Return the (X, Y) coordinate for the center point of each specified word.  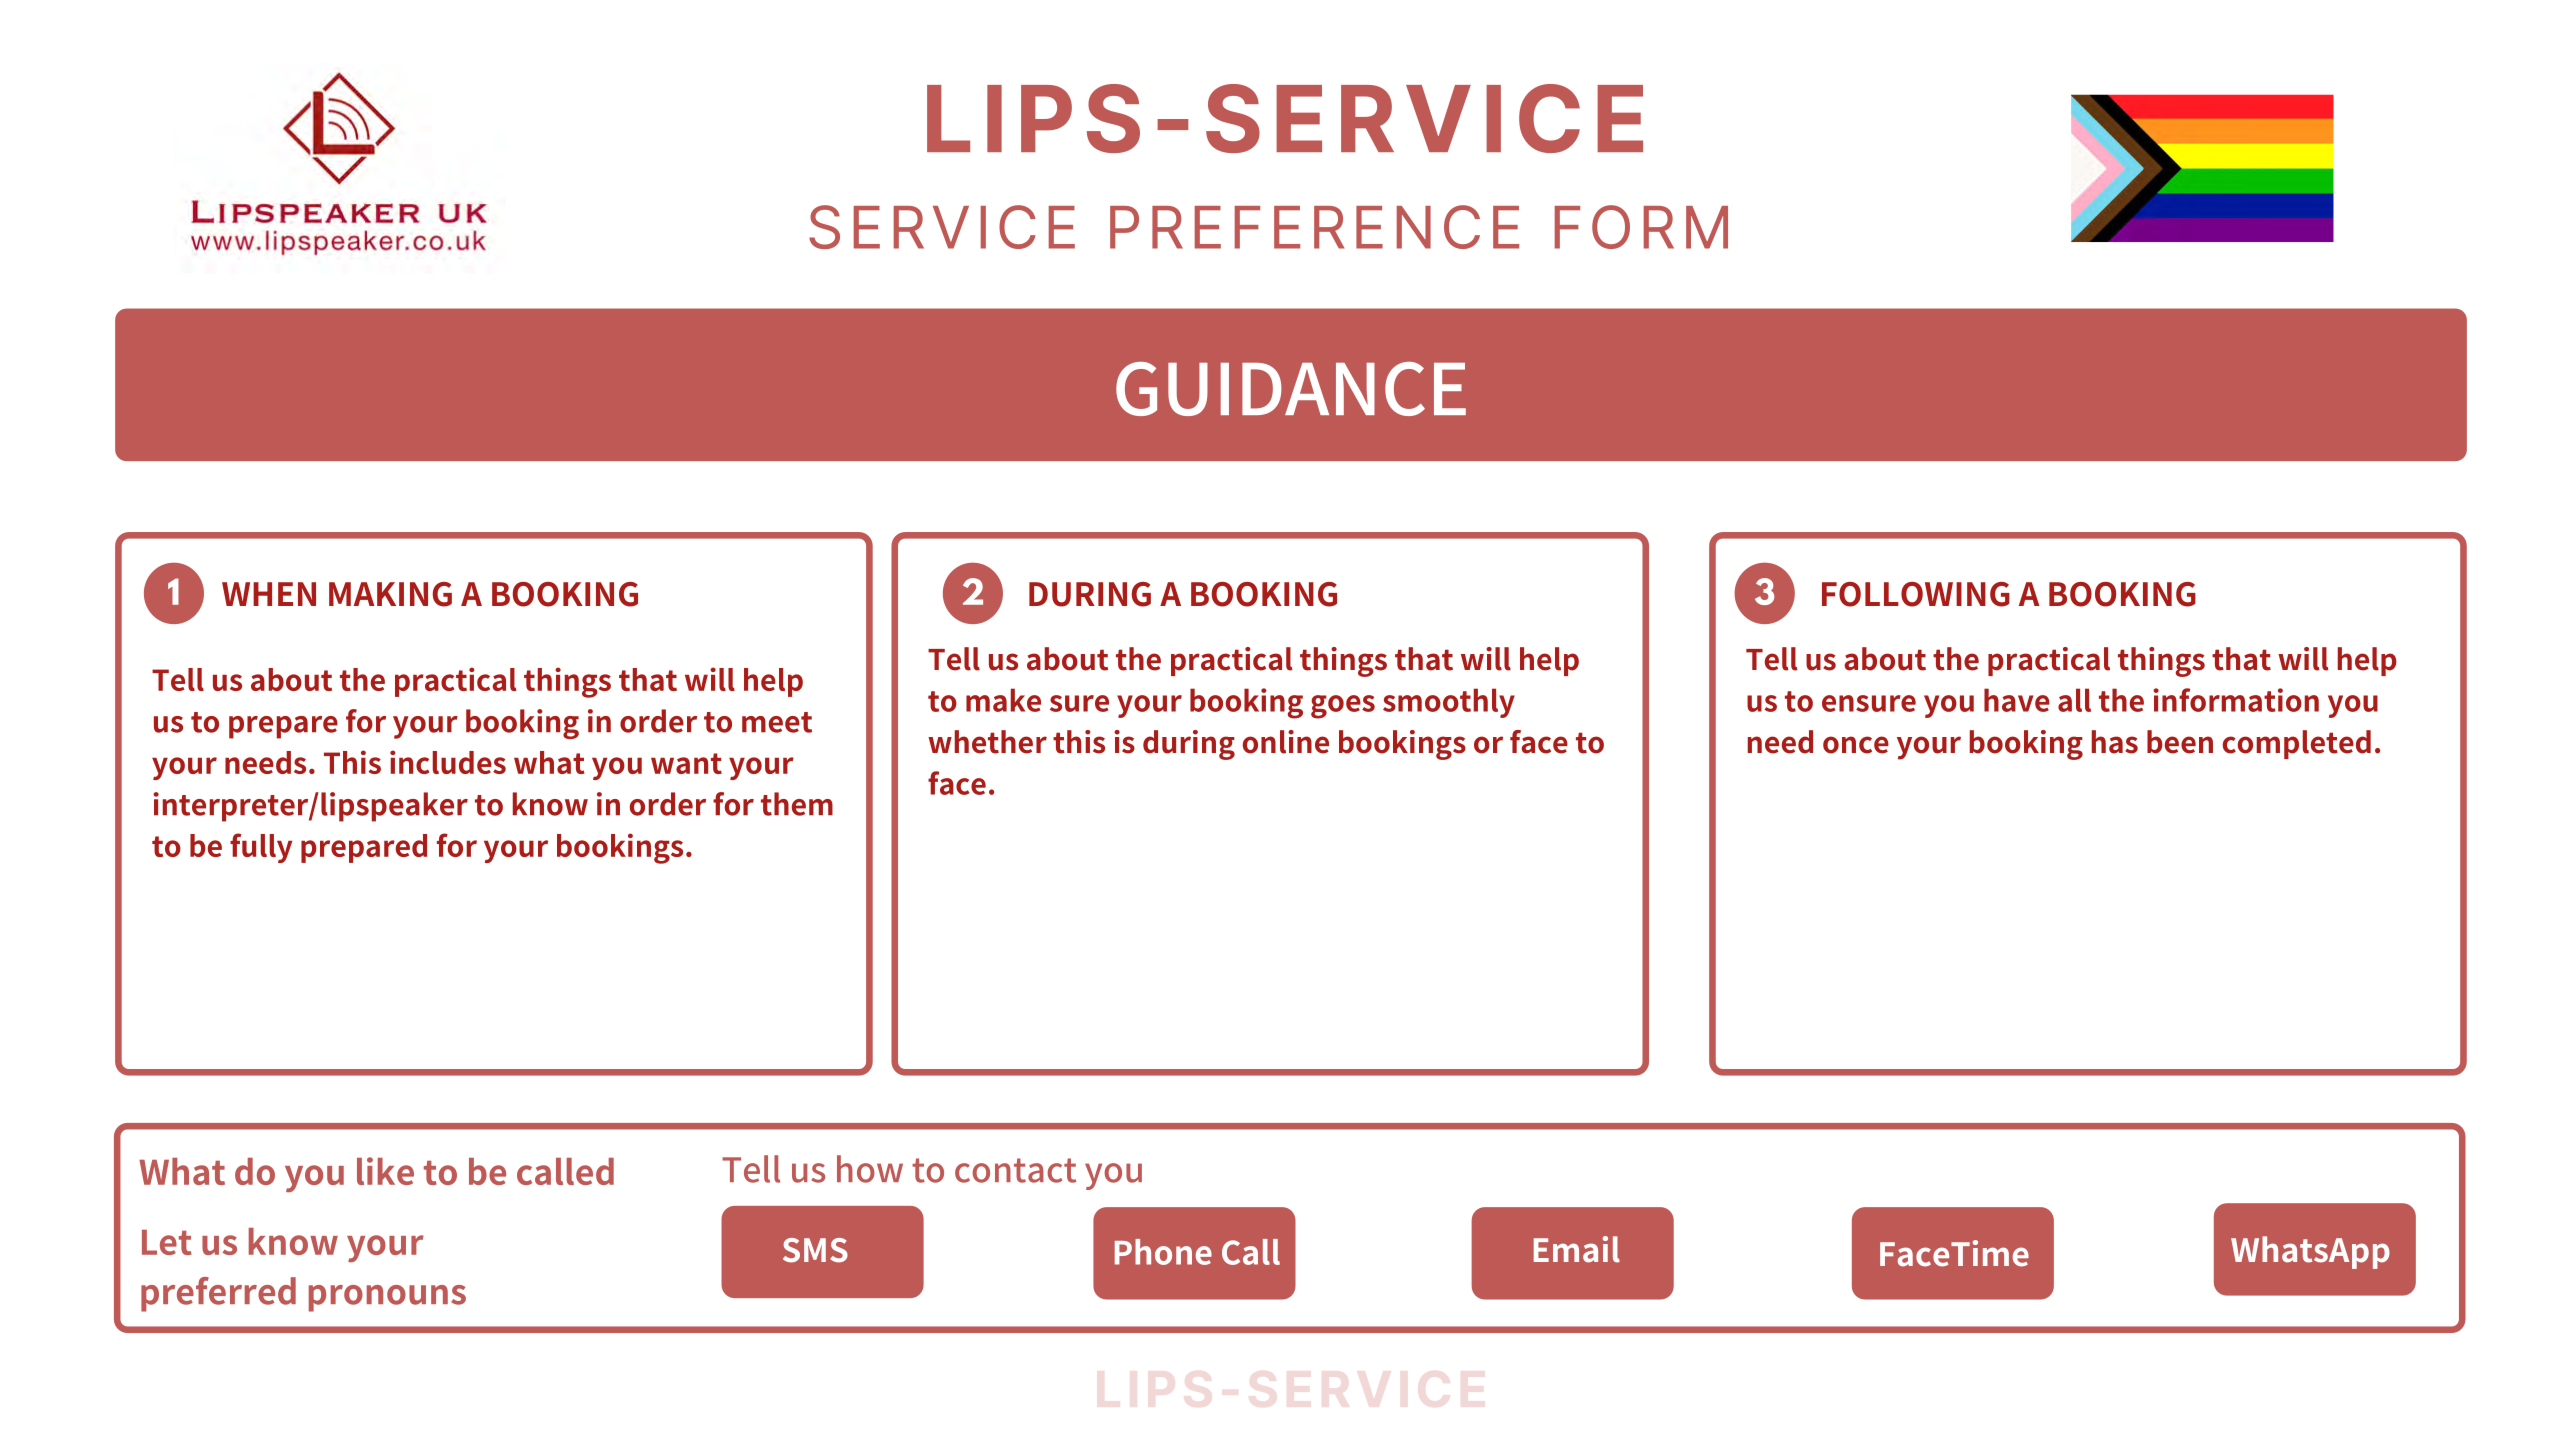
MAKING (390, 594)
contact (1015, 1170)
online (1286, 742)
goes (1343, 707)
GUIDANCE (1291, 389)
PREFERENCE (1314, 227)
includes (448, 762)
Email (1577, 1249)
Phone (1163, 1252)
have (2017, 700)
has (2115, 742)
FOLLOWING (1916, 594)
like (385, 1171)
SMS (815, 1250)
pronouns (387, 1298)
